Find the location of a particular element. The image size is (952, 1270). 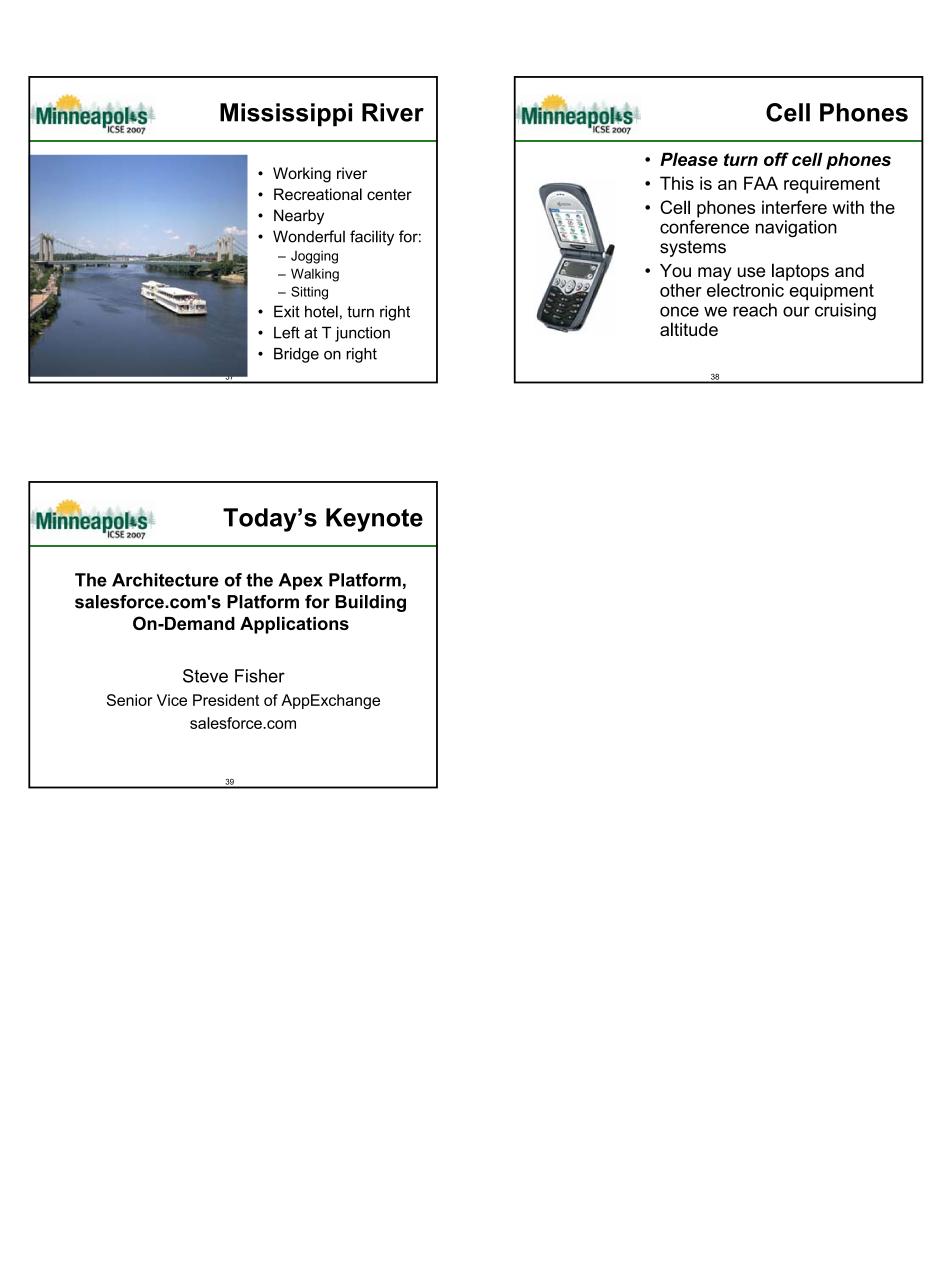

off is located at coordinates (776, 159).
